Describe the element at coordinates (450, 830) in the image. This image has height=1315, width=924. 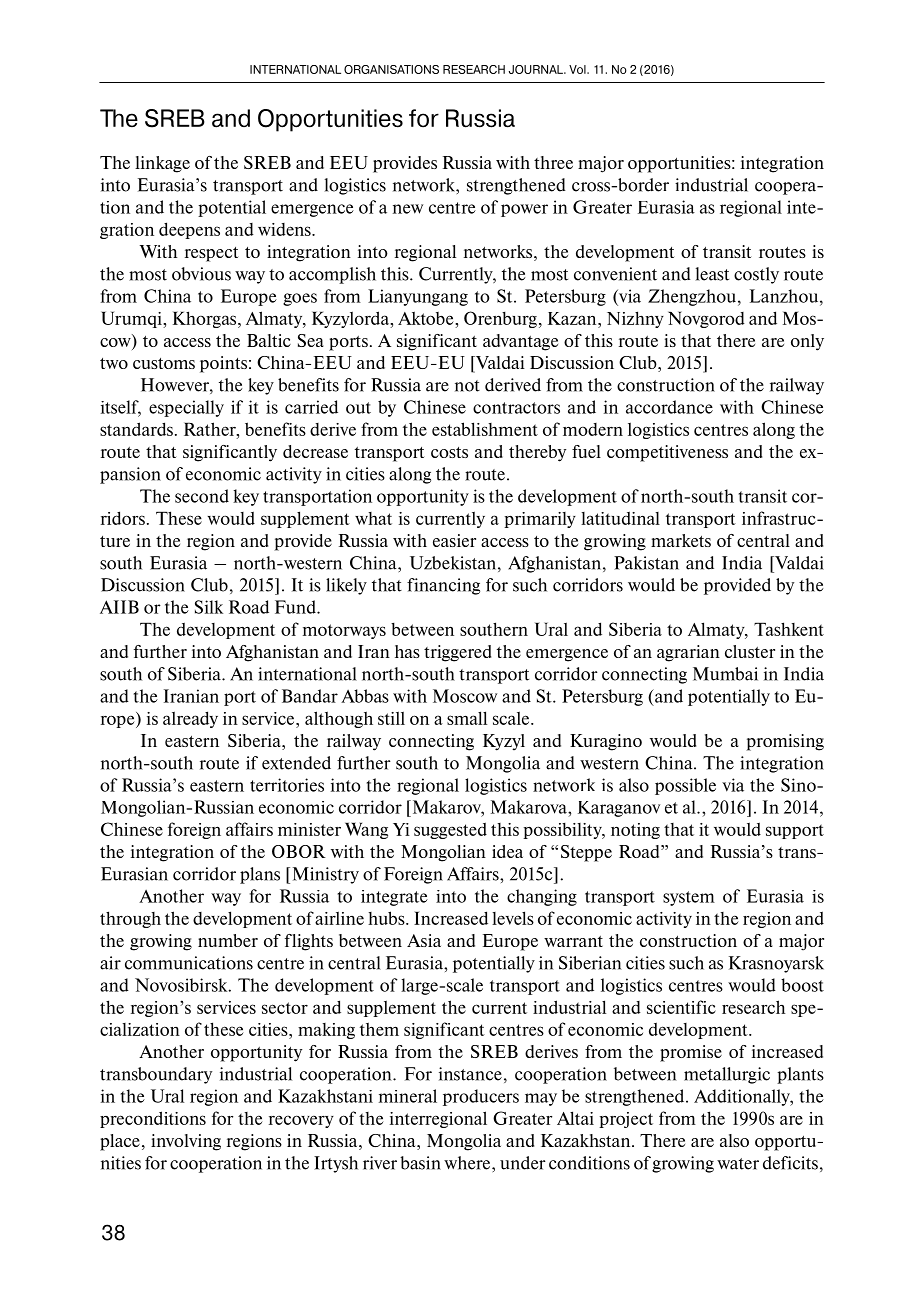
I see `suggested` at that location.
